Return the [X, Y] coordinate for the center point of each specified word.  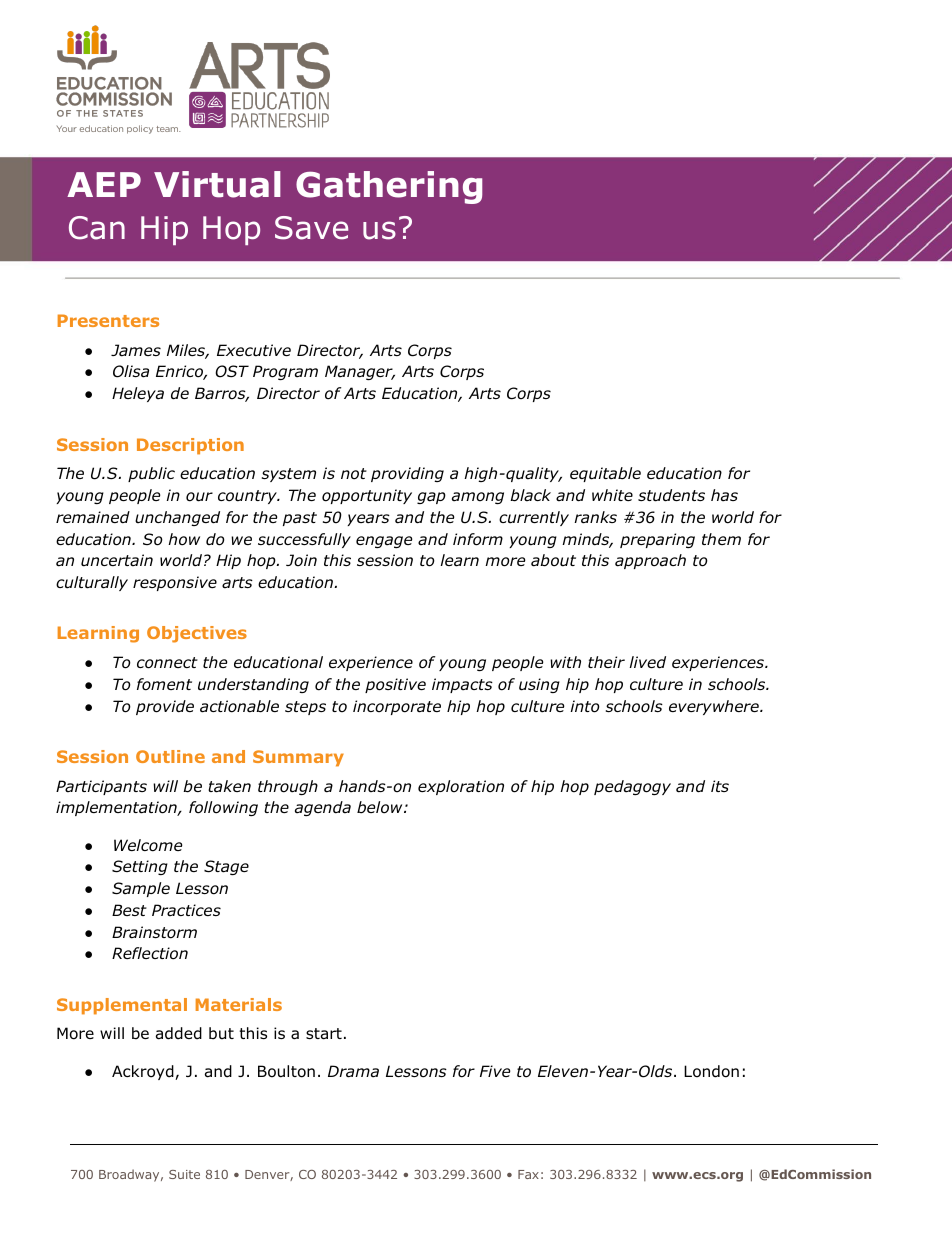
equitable [605, 474]
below [381, 807]
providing [407, 474]
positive [395, 685]
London [711, 1071]
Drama [353, 1071]
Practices [186, 910]
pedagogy [632, 787]
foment [164, 684]
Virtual [217, 184]
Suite [184, 1174]
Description [190, 446]
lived [647, 662]
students [671, 495]
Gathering [389, 187]
